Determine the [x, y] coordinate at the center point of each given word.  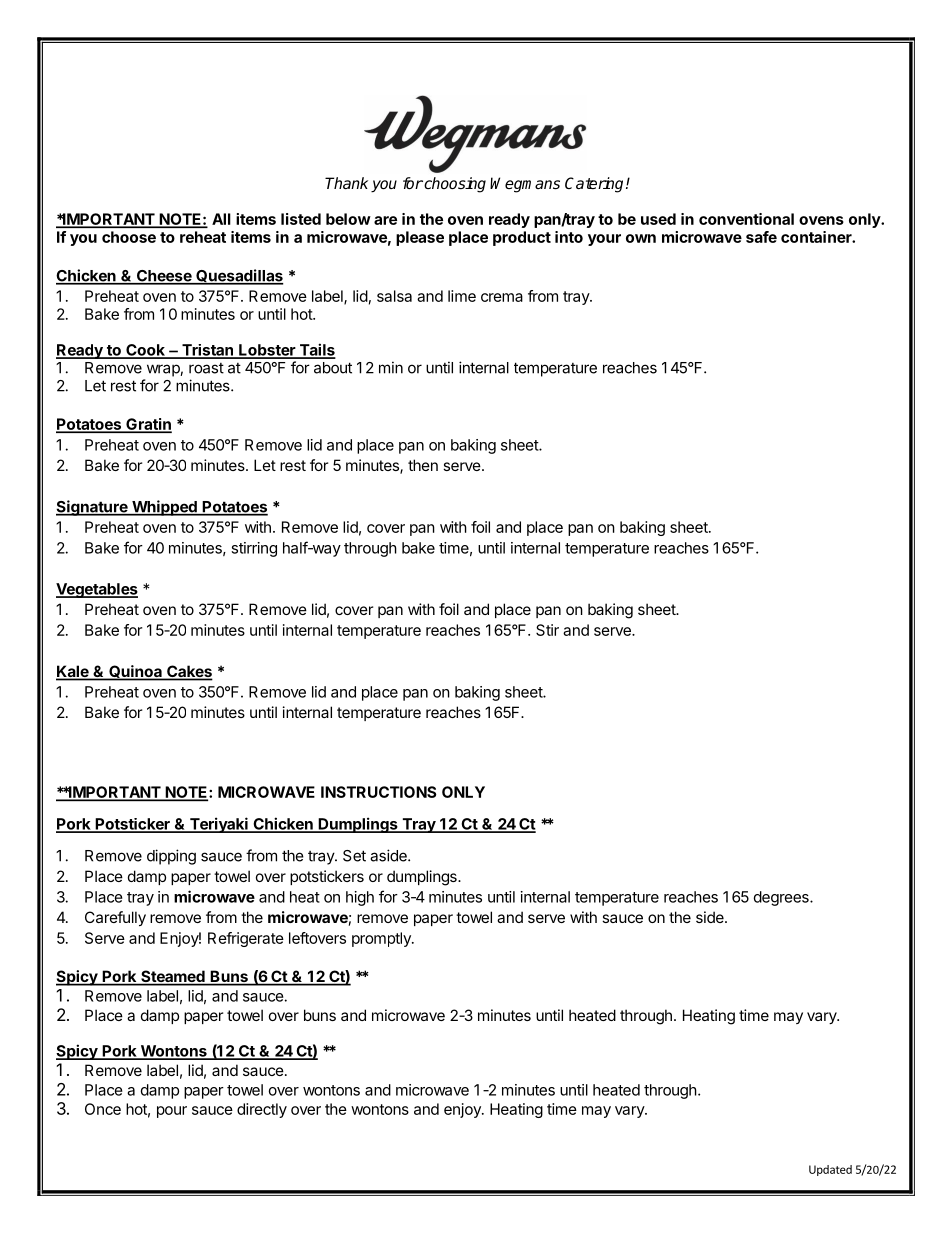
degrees [782, 898]
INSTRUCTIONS [379, 792]
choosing [454, 185]
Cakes [189, 672]
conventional [746, 219]
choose [129, 237]
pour [172, 1112]
